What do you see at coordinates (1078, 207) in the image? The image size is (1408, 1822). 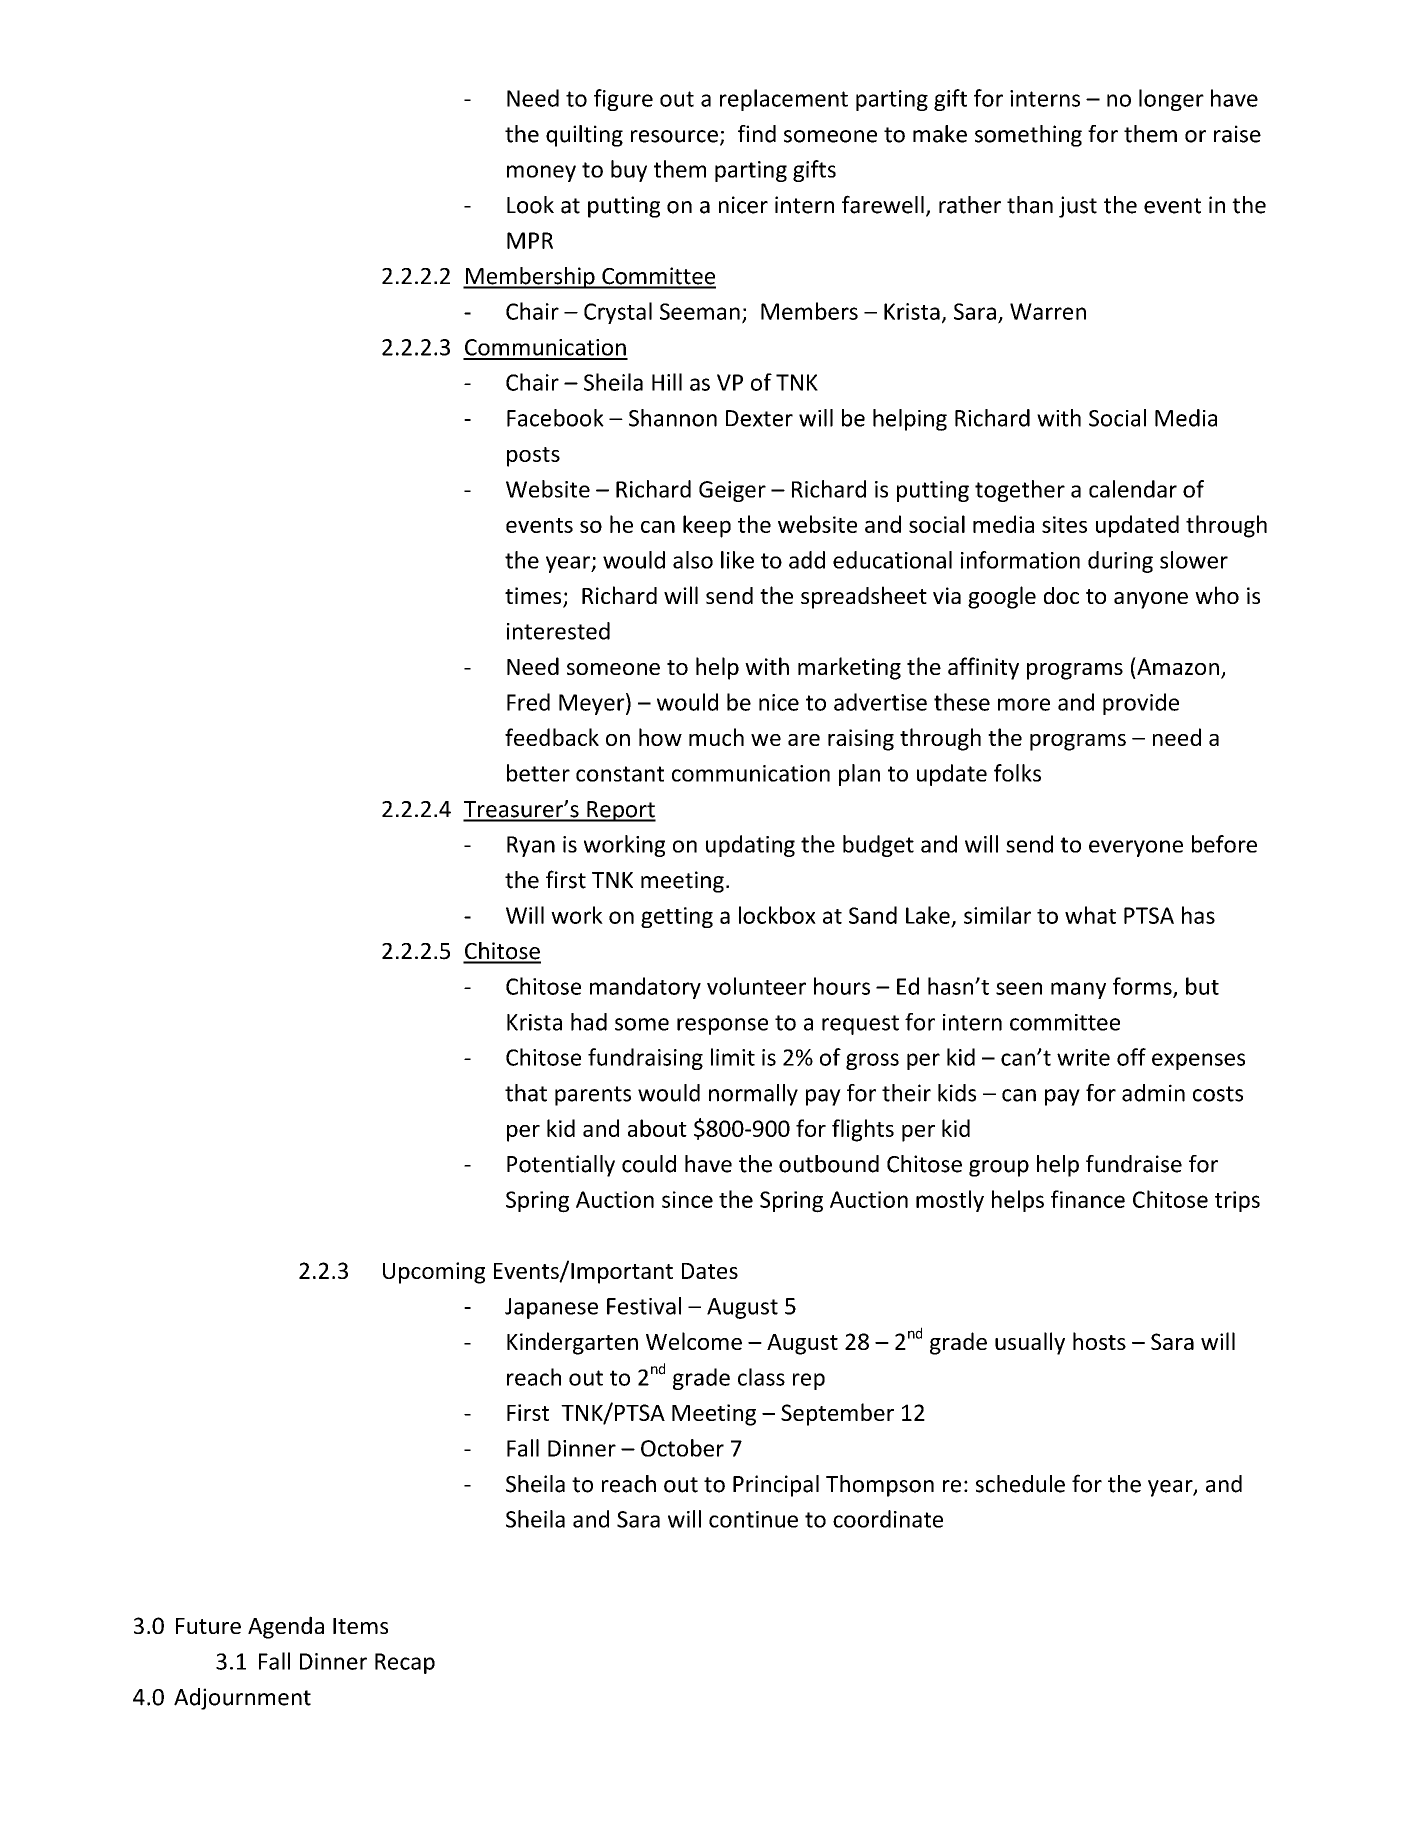 I see `just` at bounding box center [1078, 207].
